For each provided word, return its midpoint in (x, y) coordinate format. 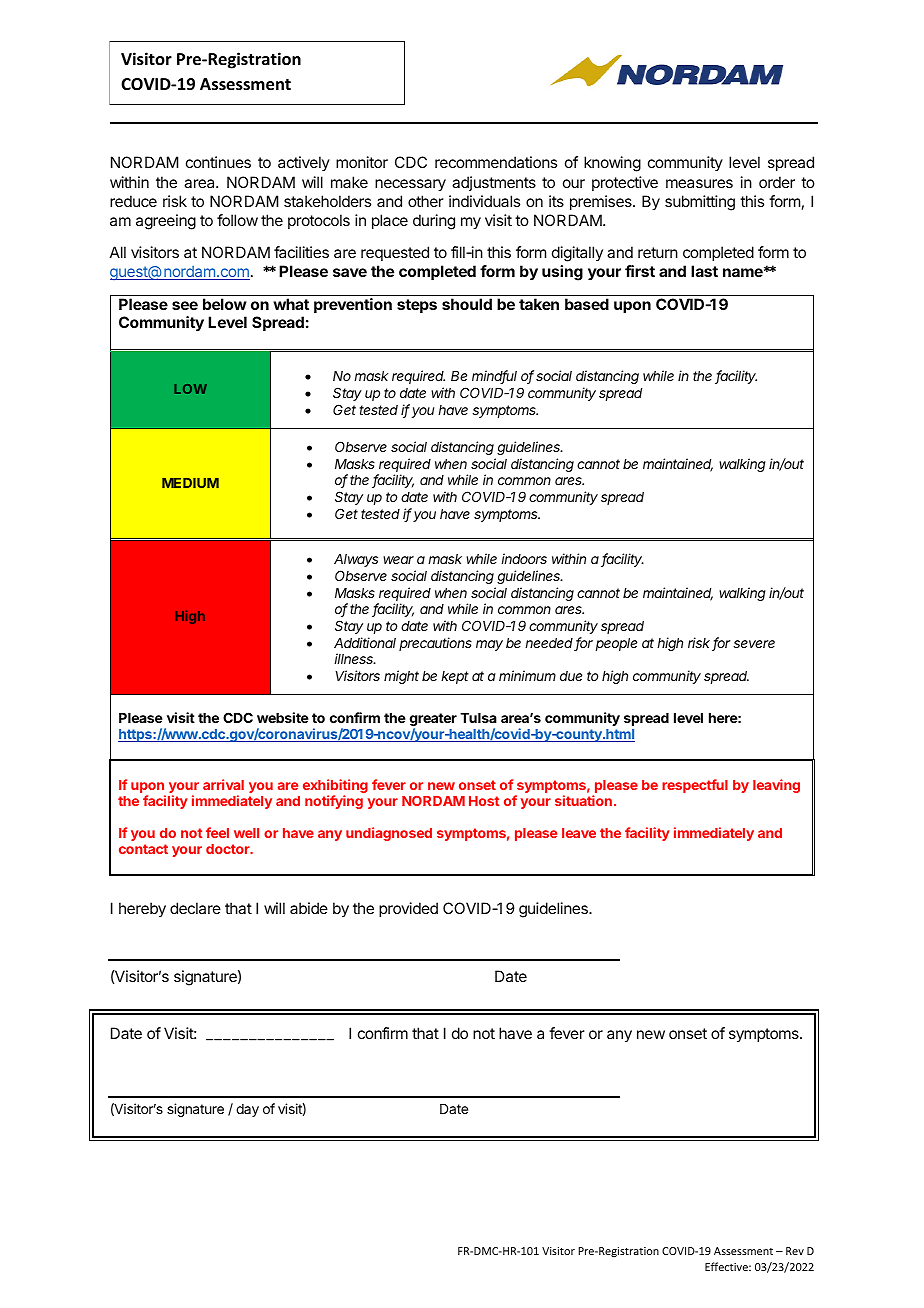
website (283, 717)
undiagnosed (389, 834)
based (587, 304)
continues (218, 162)
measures (699, 183)
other (426, 201)
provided (408, 909)
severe (754, 644)
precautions (435, 644)
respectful (695, 786)
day (247, 1110)
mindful (494, 377)
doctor (229, 849)
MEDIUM (190, 483)
